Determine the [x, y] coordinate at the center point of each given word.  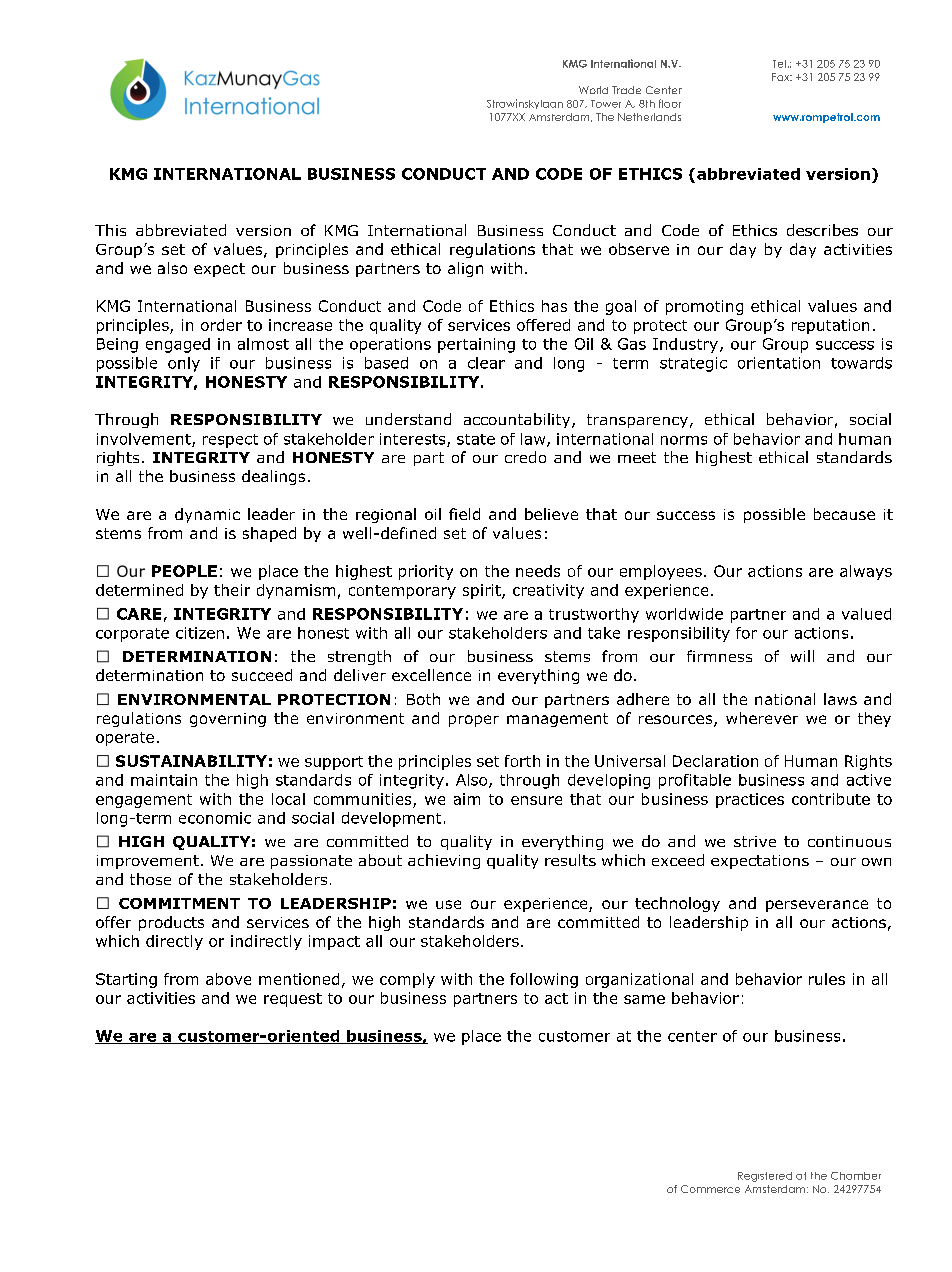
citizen [200, 633]
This [110, 230]
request [293, 1000]
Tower [606, 104]
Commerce [710, 1189]
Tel [779, 64]
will [802, 656]
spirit [483, 591]
